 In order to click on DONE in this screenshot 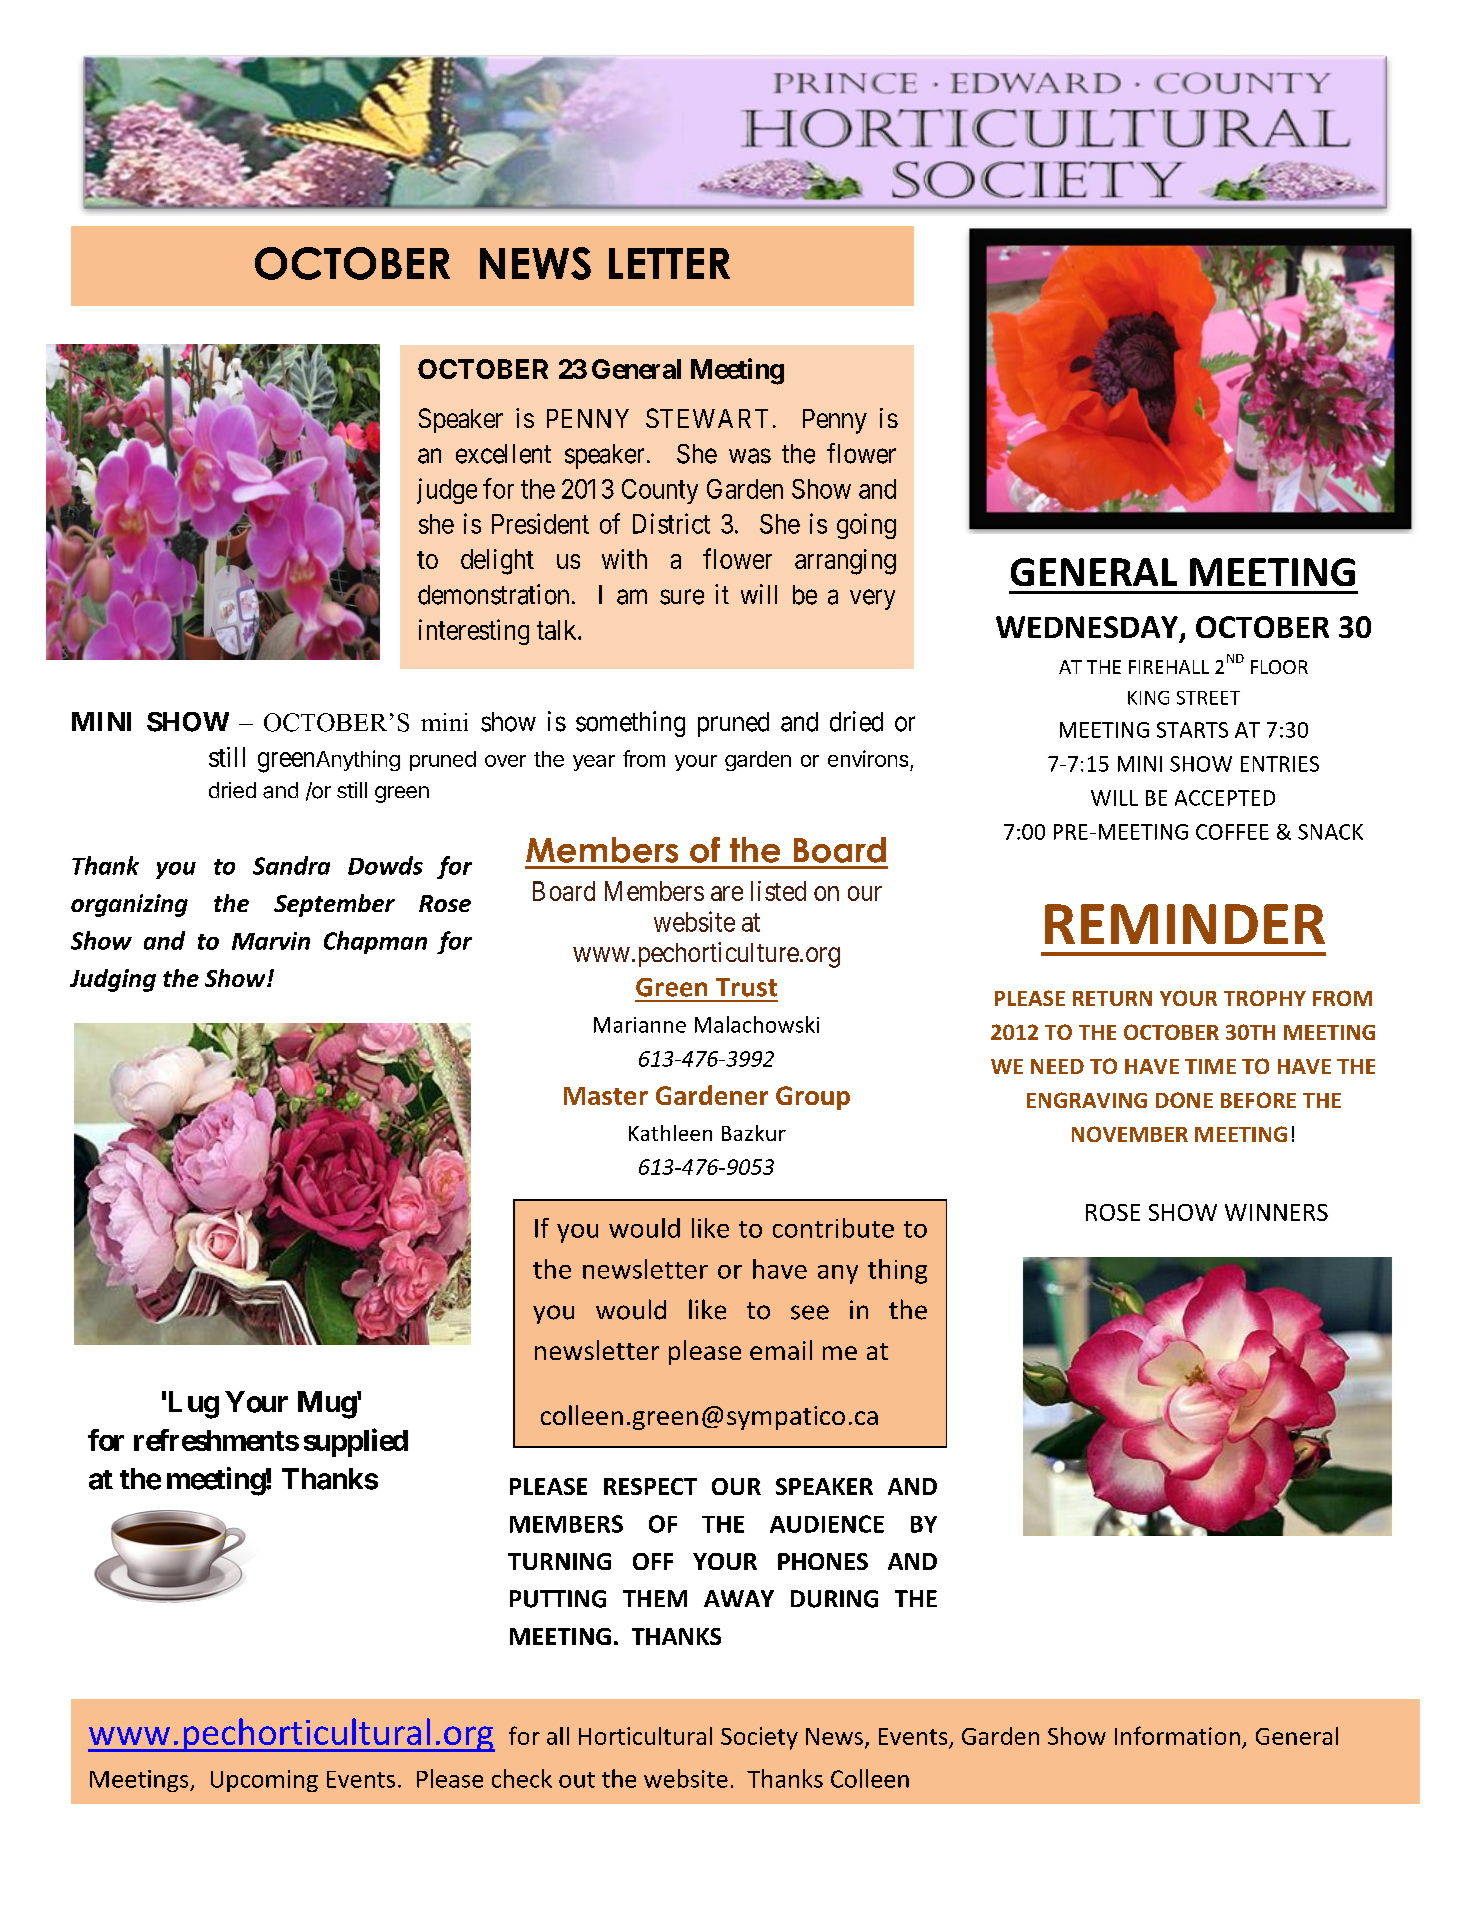, I will do `click(1184, 1100)`.
